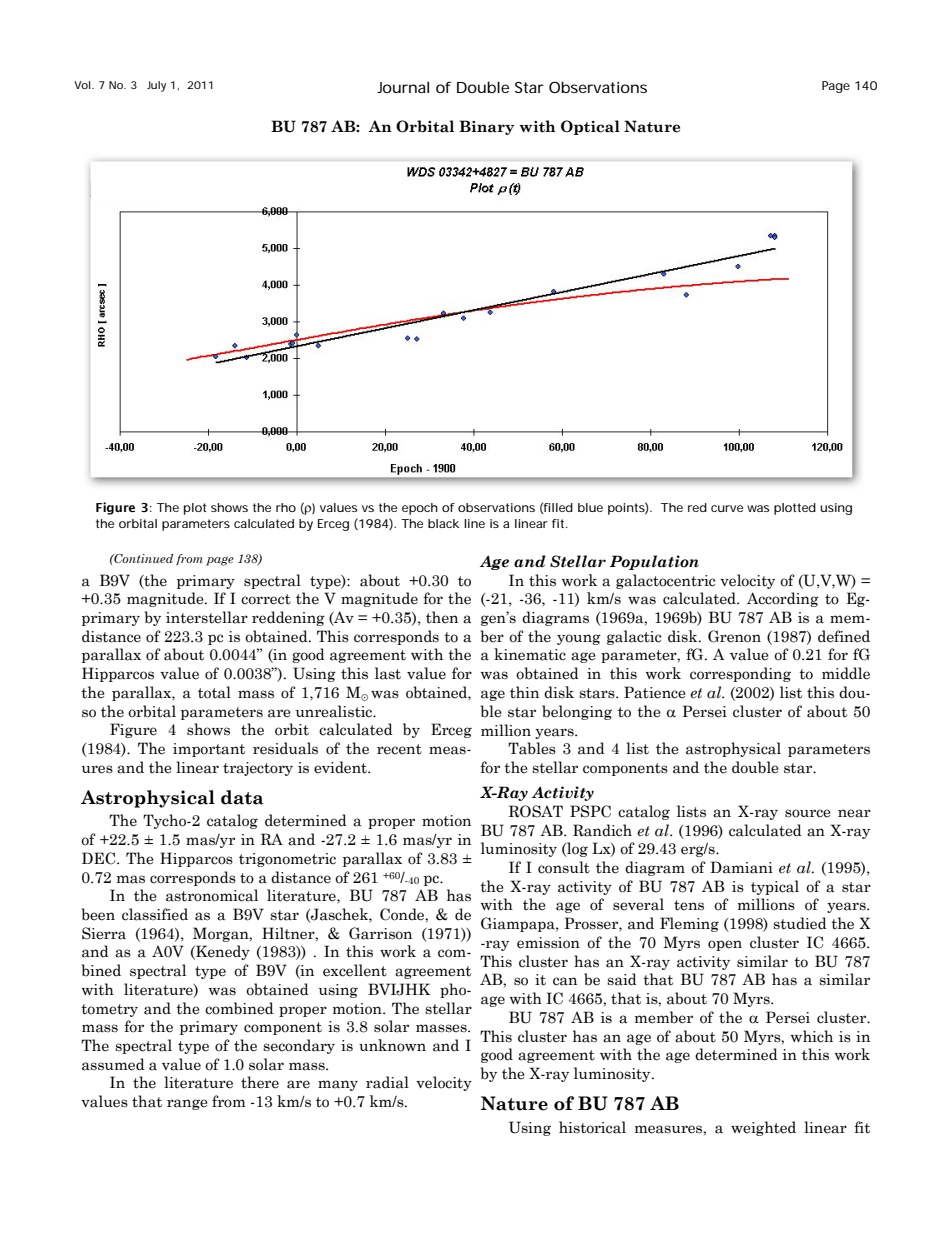 This page has height=1233, width=952. I want to click on curve, so click(727, 508).
